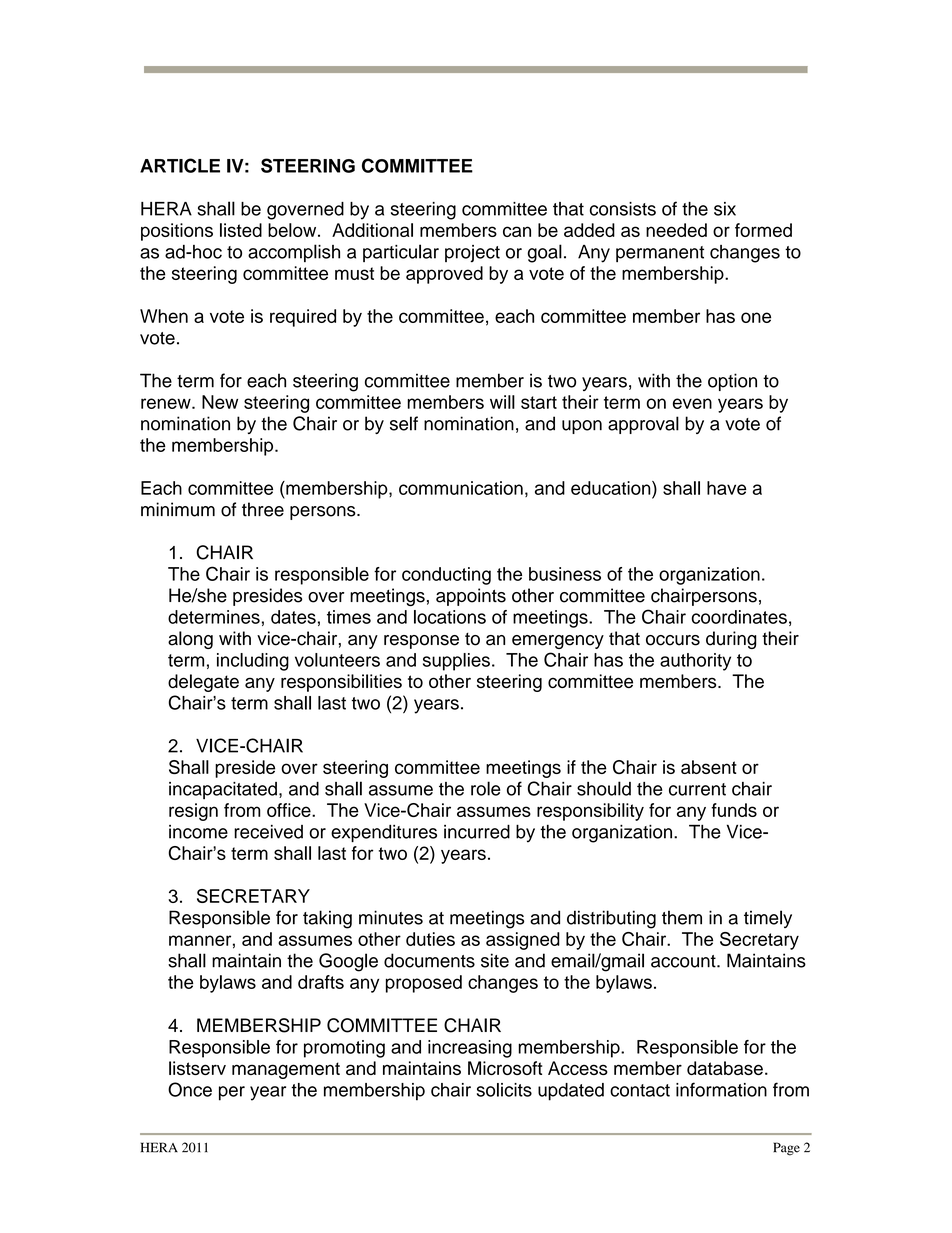 The width and height of the document is (952, 1233). I want to click on incurred, so click(477, 831).
